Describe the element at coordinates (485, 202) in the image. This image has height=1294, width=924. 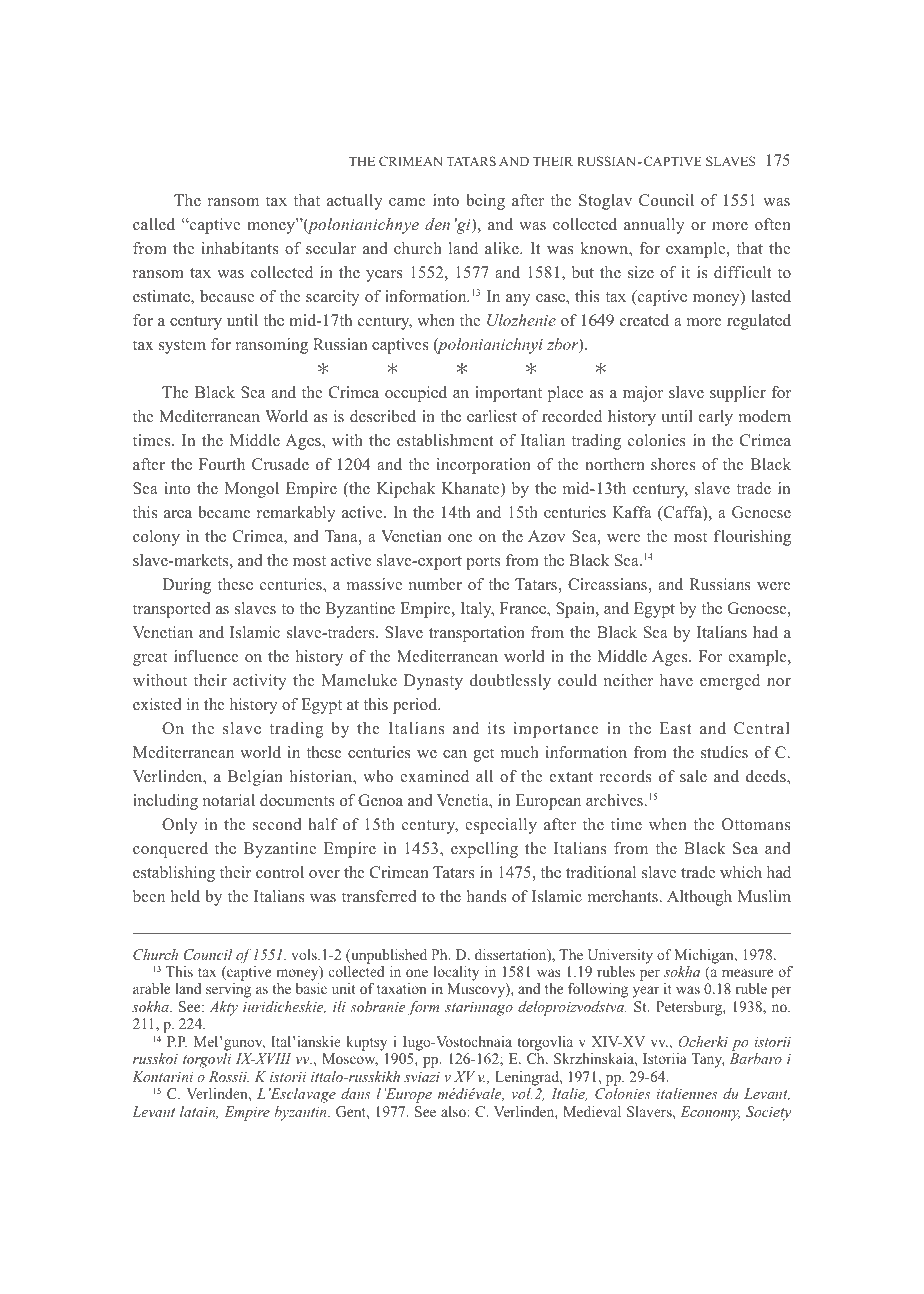
I see `being` at that location.
